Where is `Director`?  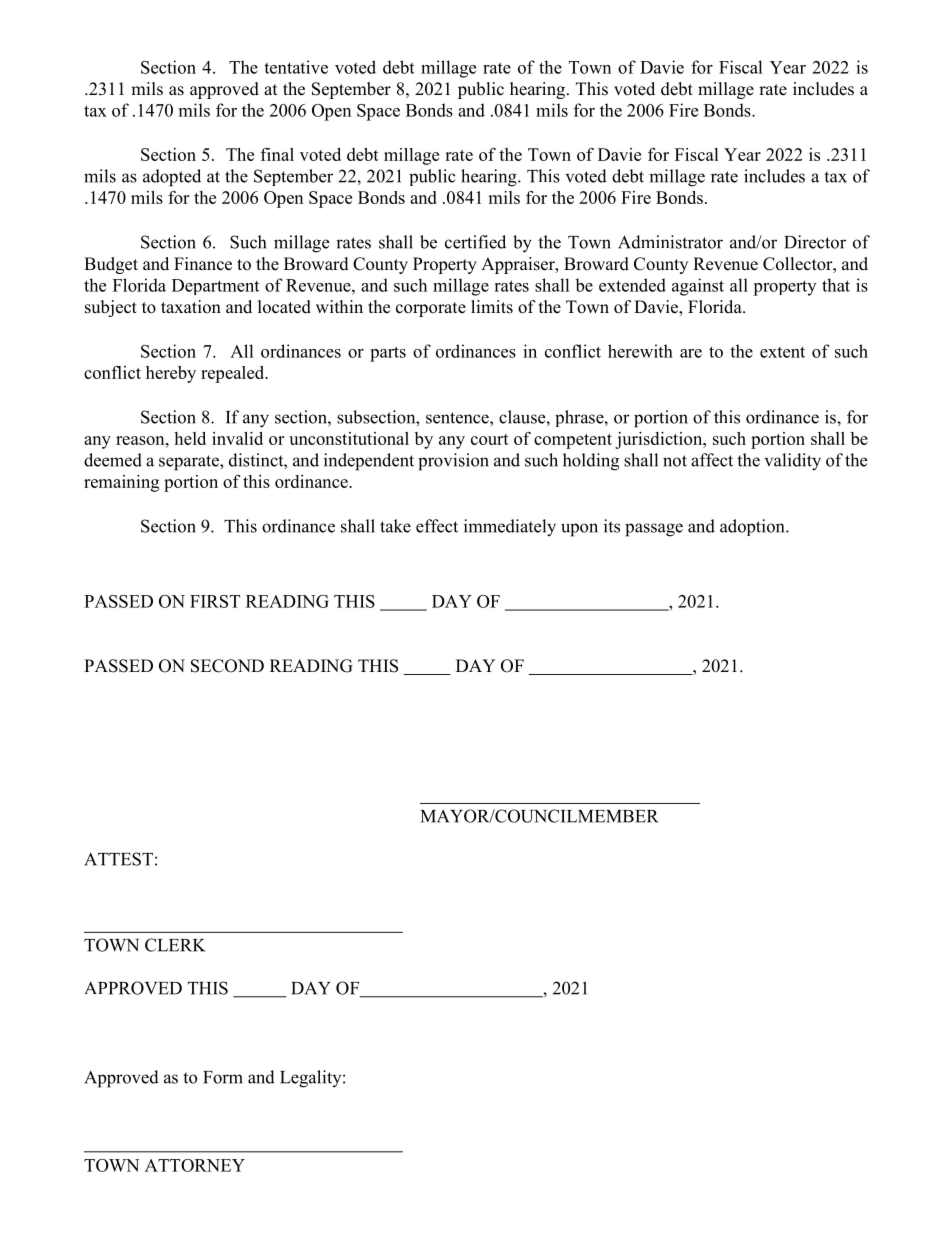 Director is located at coordinates (815, 242).
